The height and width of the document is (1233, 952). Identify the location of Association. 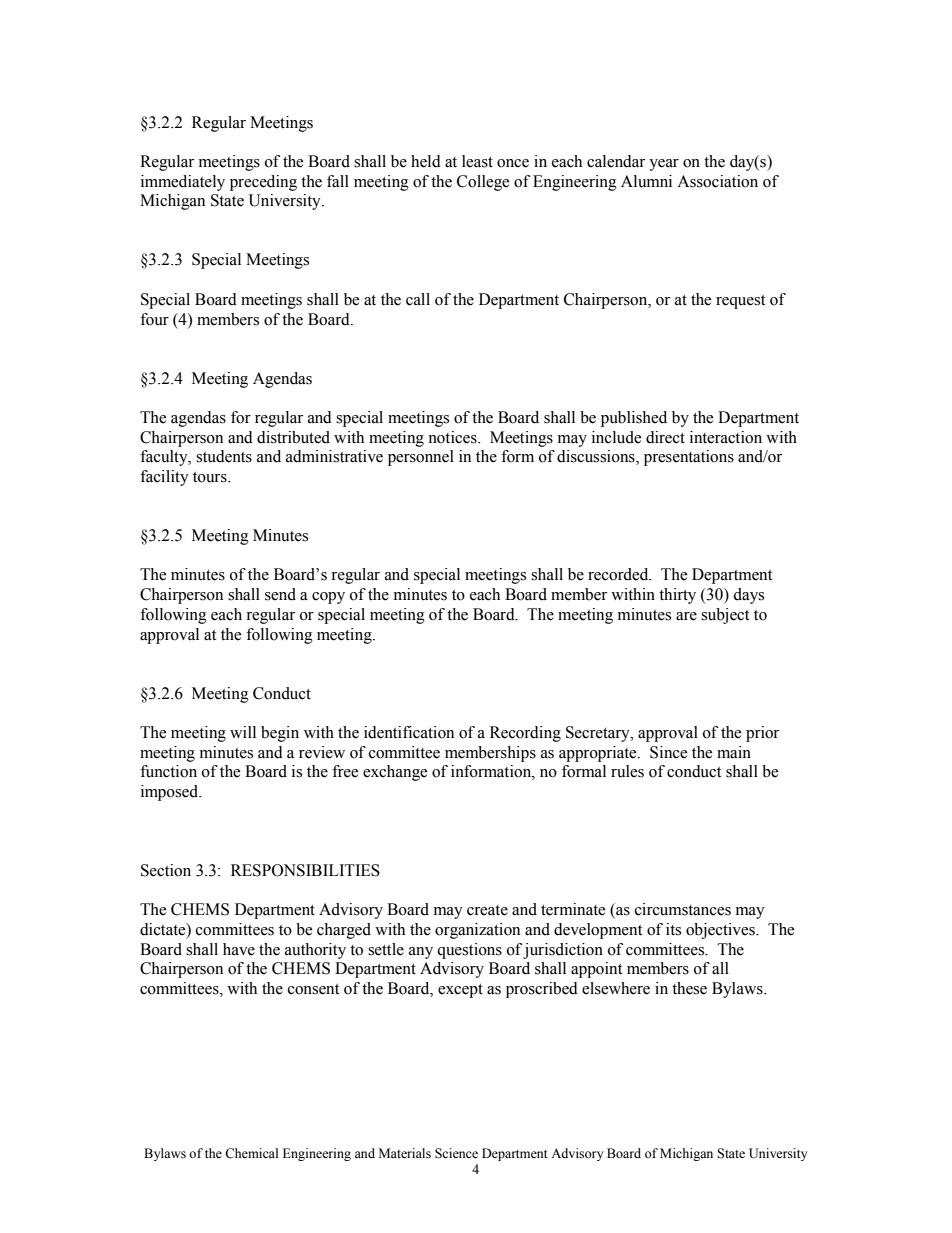
(717, 181).
